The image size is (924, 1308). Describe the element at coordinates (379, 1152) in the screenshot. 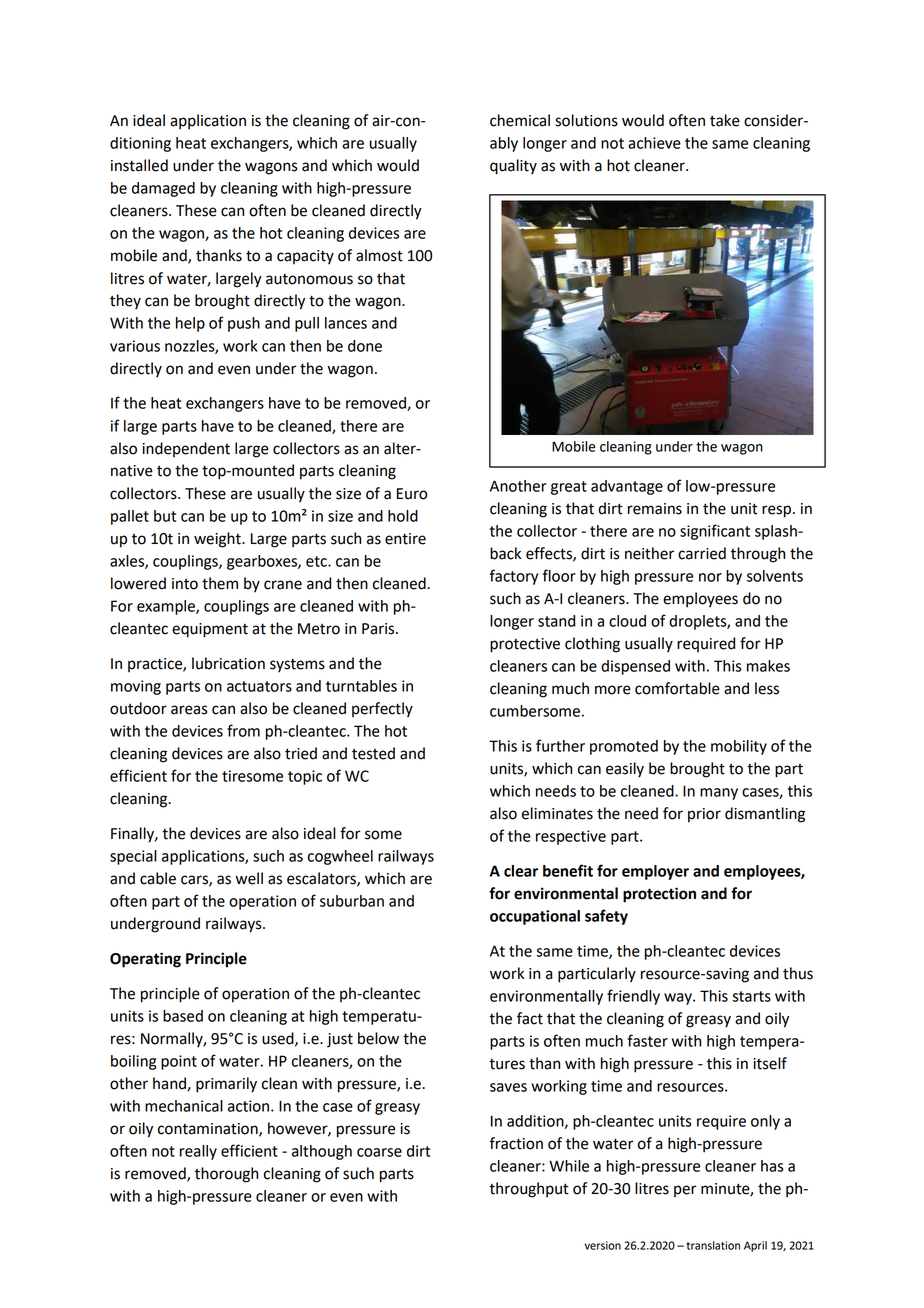

I see `coarse` at that location.
